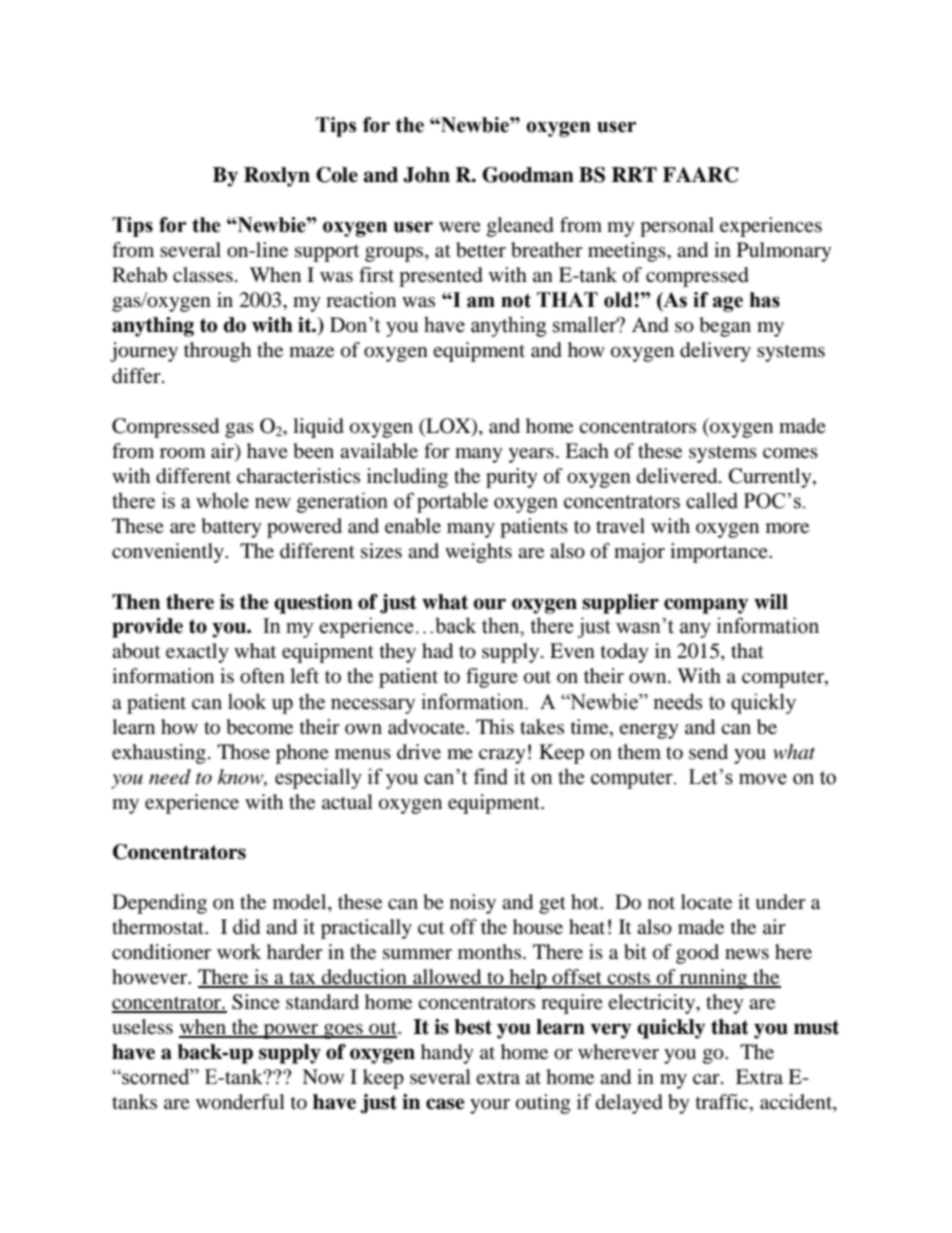 The height and width of the screenshot is (1233, 952). Describe the element at coordinates (159, 904) in the screenshot. I see `Depending` at that location.
